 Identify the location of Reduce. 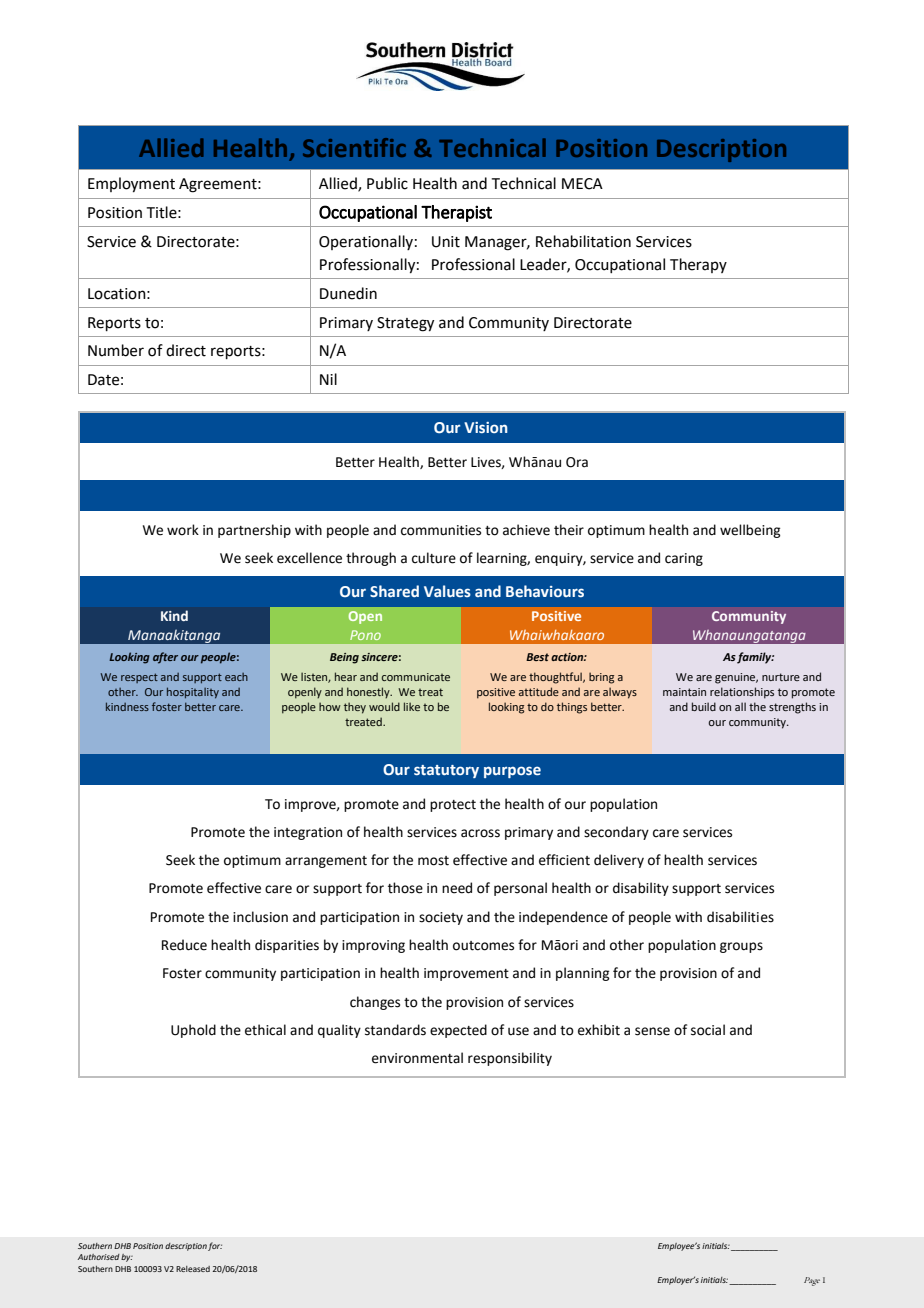
(184, 945).
